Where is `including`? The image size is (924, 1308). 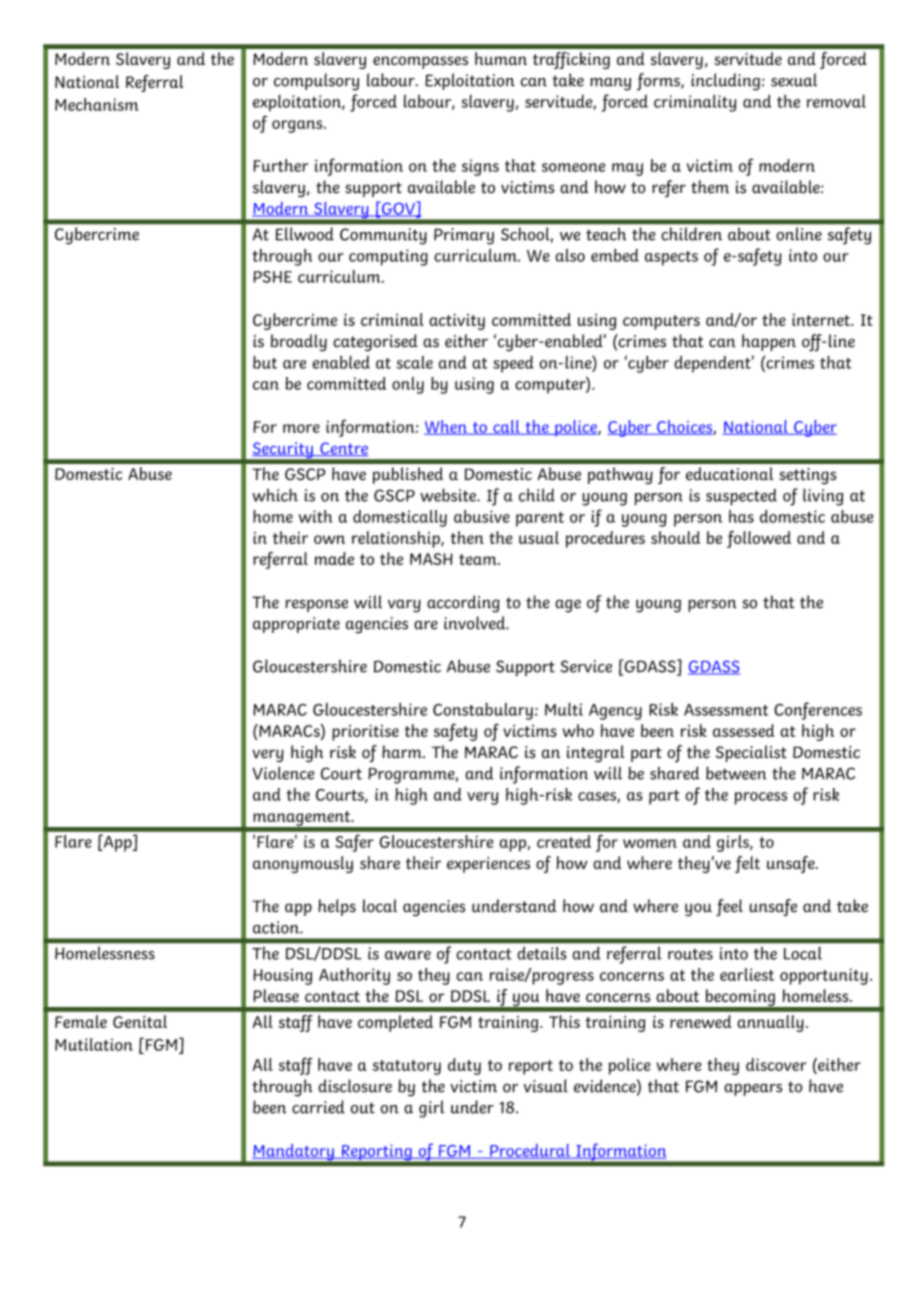
including is located at coordinates (725, 82).
